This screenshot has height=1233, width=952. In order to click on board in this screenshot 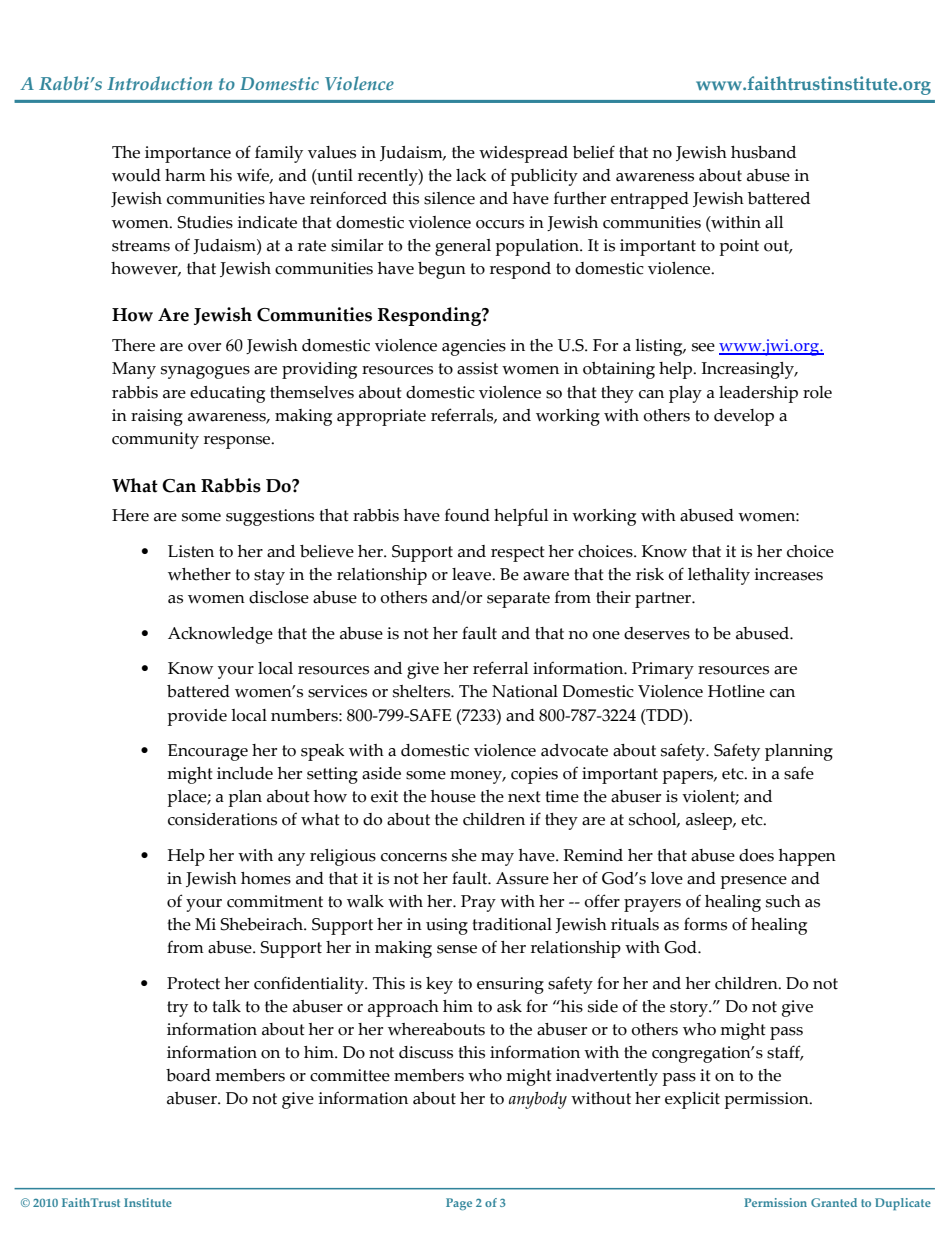, I will do `click(188, 1075)`.
